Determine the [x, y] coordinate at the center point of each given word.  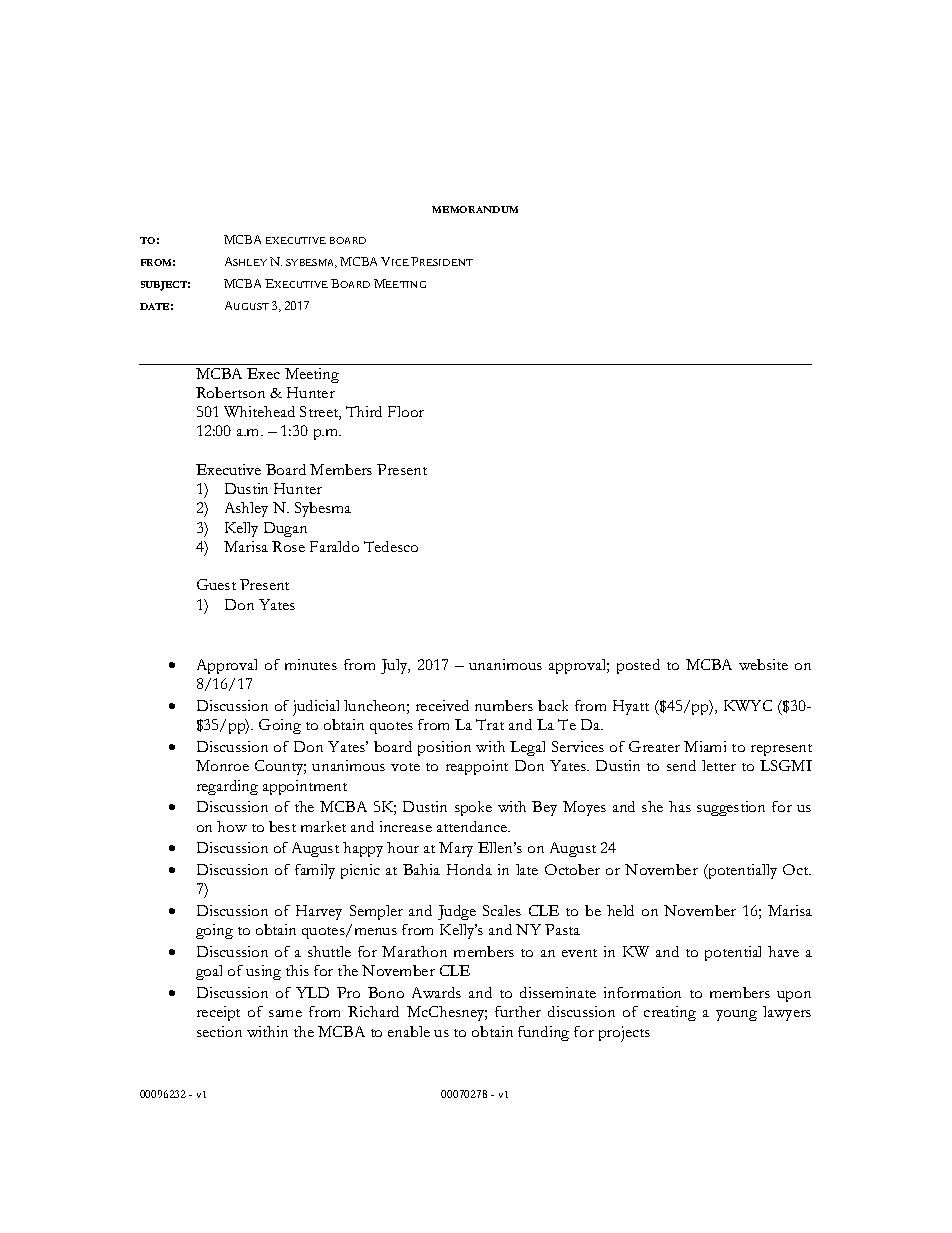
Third [364, 411]
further [518, 1011]
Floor [406, 411]
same [285, 1013]
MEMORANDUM [475, 209]
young [736, 1015]
